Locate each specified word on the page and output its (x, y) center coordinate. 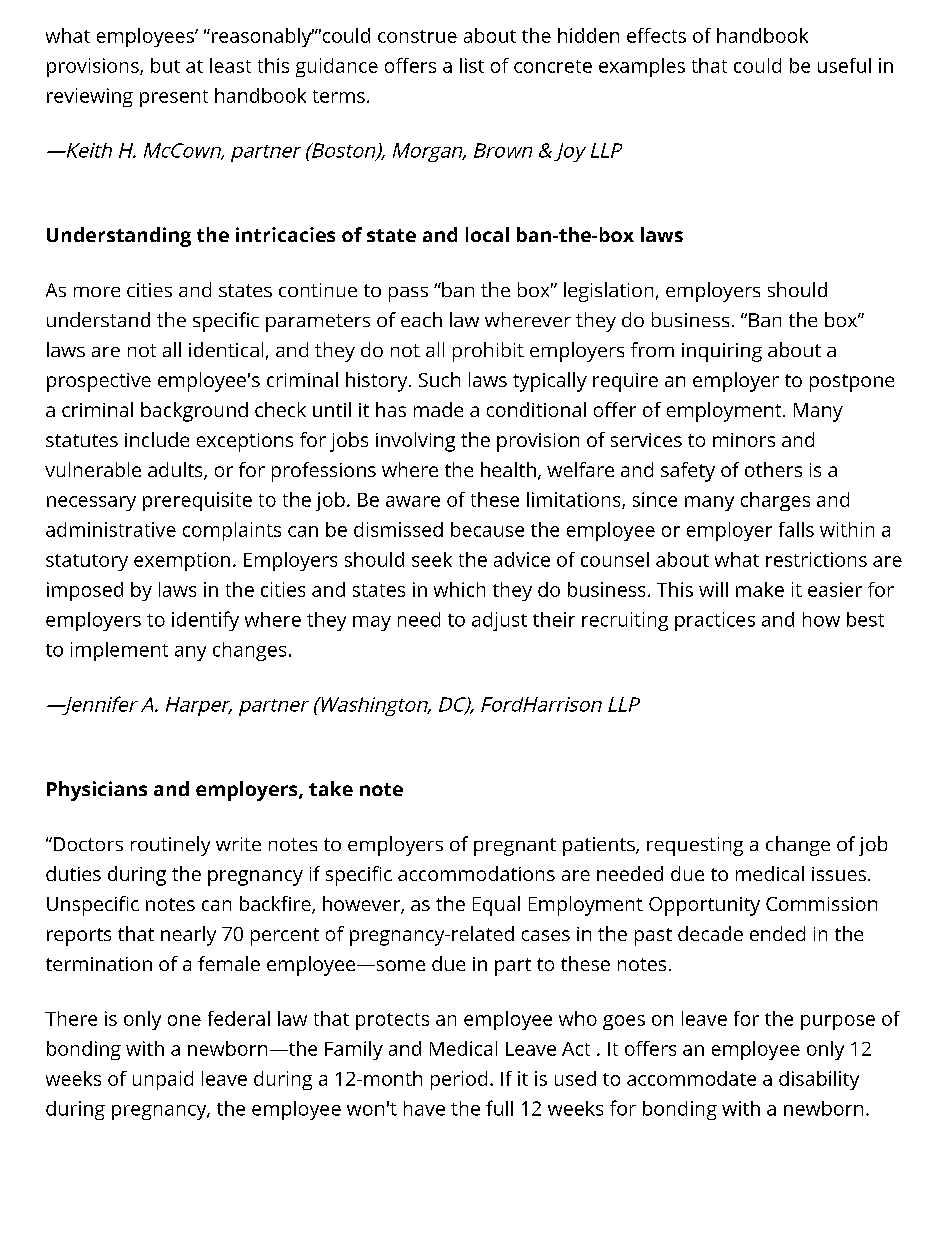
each (421, 319)
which (459, 589)
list (472, 65)
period (459, 1080)
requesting (695, 846)
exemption (182, 561)
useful (844, 65)
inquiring (722, 352)
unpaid (163, 1080)
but (165, 65)
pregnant (515, 847)
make (760, 589)
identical (226, 349)
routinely (170, 846)
